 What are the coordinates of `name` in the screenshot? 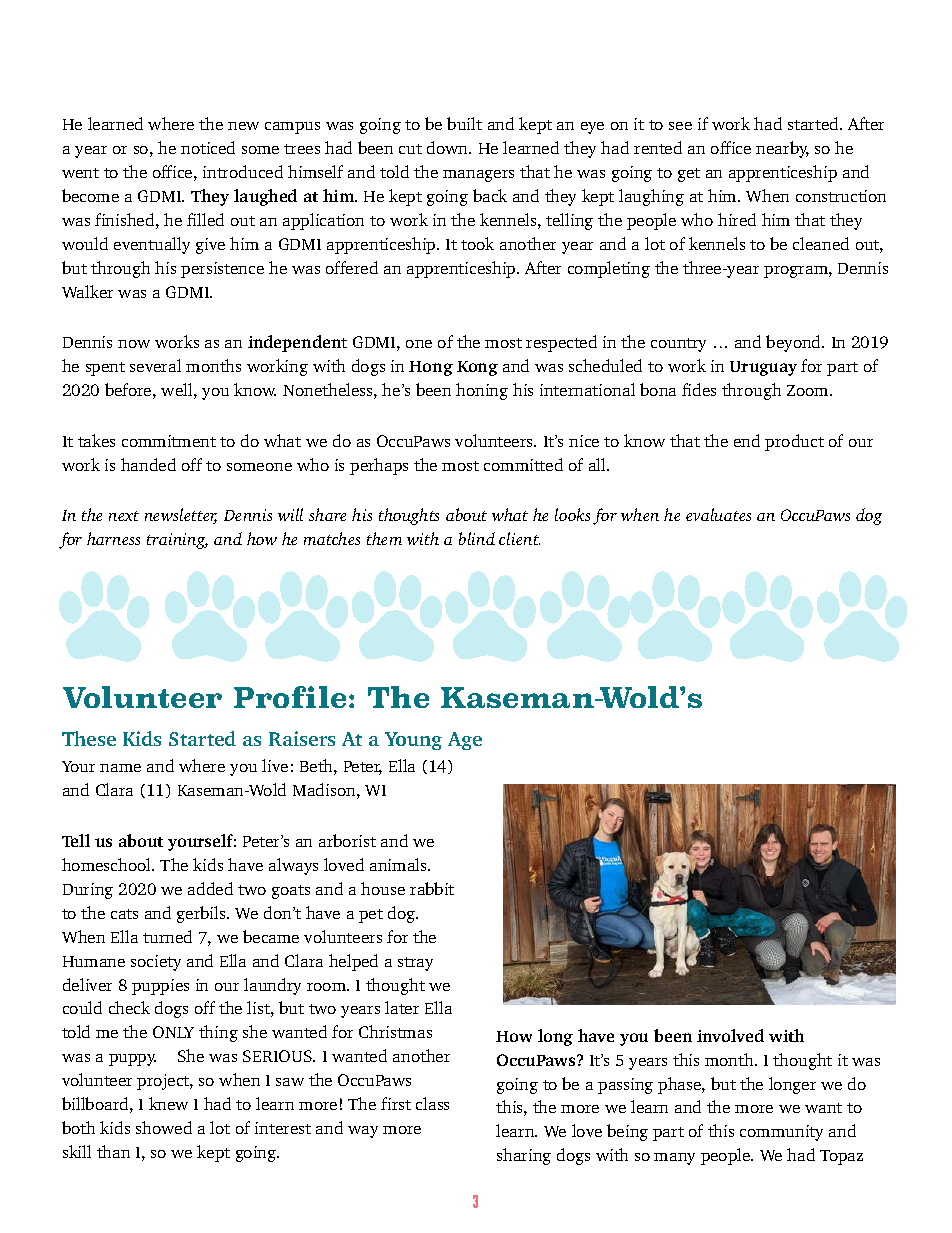 It's located at (120, 768).
